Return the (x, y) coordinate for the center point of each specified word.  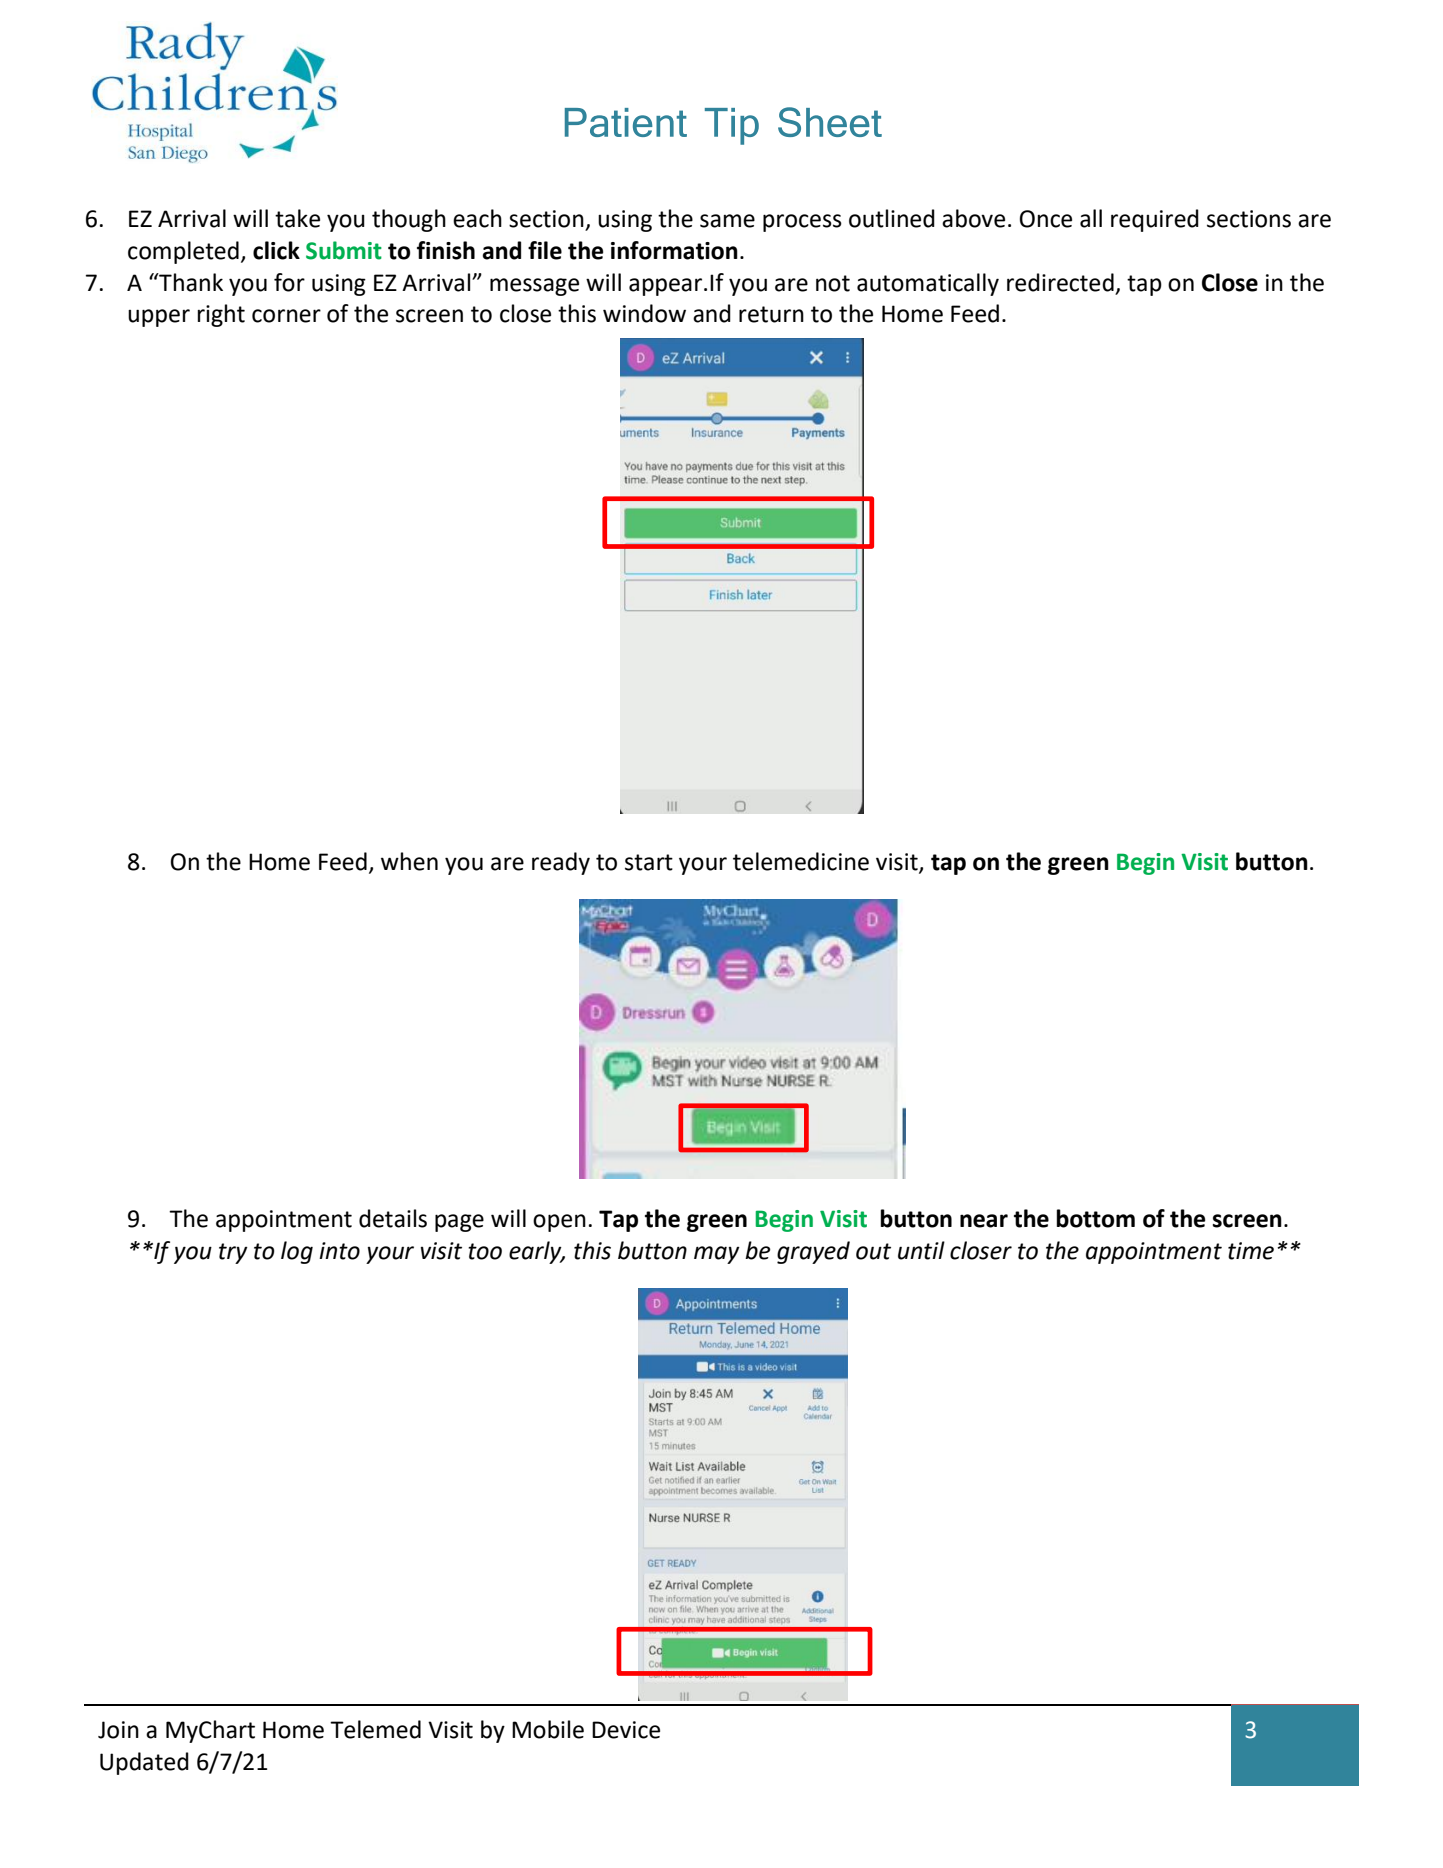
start (649, 862)
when (409, 861)
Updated (144, 1763)
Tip (732, 126)
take (297, 218)
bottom (1095, 1218)
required (1155, 220)
